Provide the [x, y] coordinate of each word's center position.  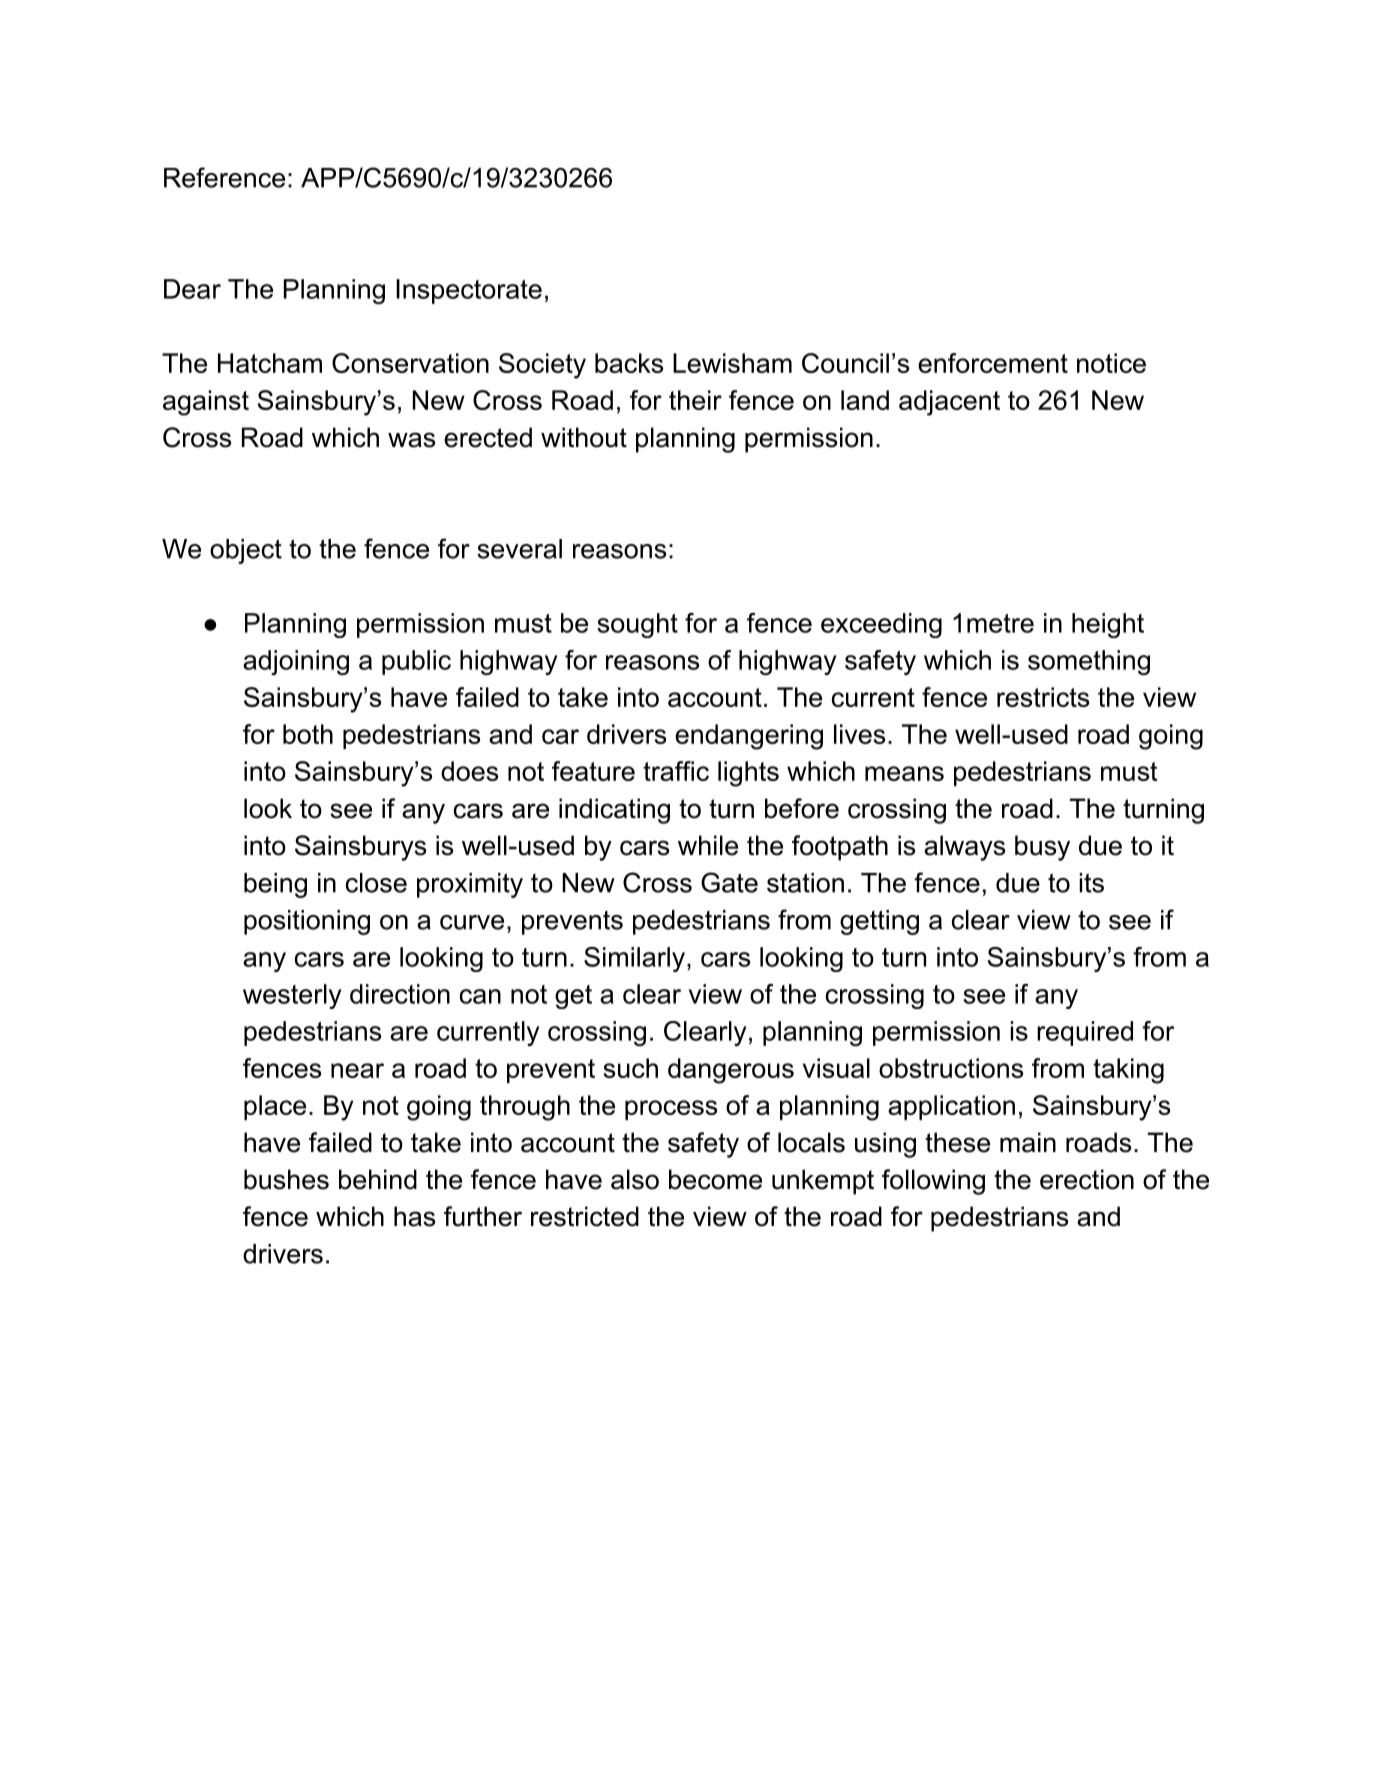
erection [1087, 1179]
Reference [224, 177]
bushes [286, 1179]
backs [629, 363]
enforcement [993, 363]
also [635, 1179]
